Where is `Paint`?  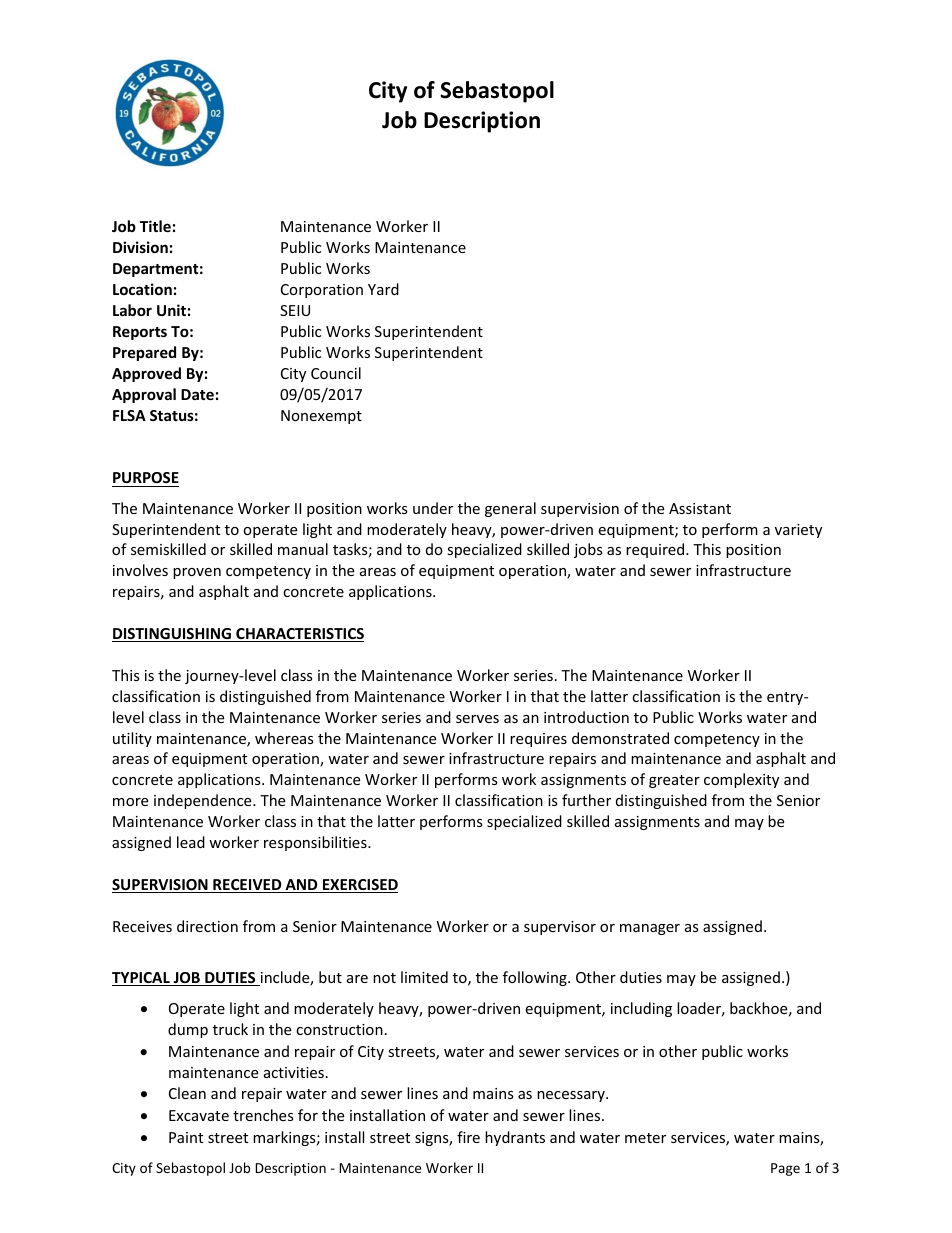 Paint is located at coordinates (186, 1137).
